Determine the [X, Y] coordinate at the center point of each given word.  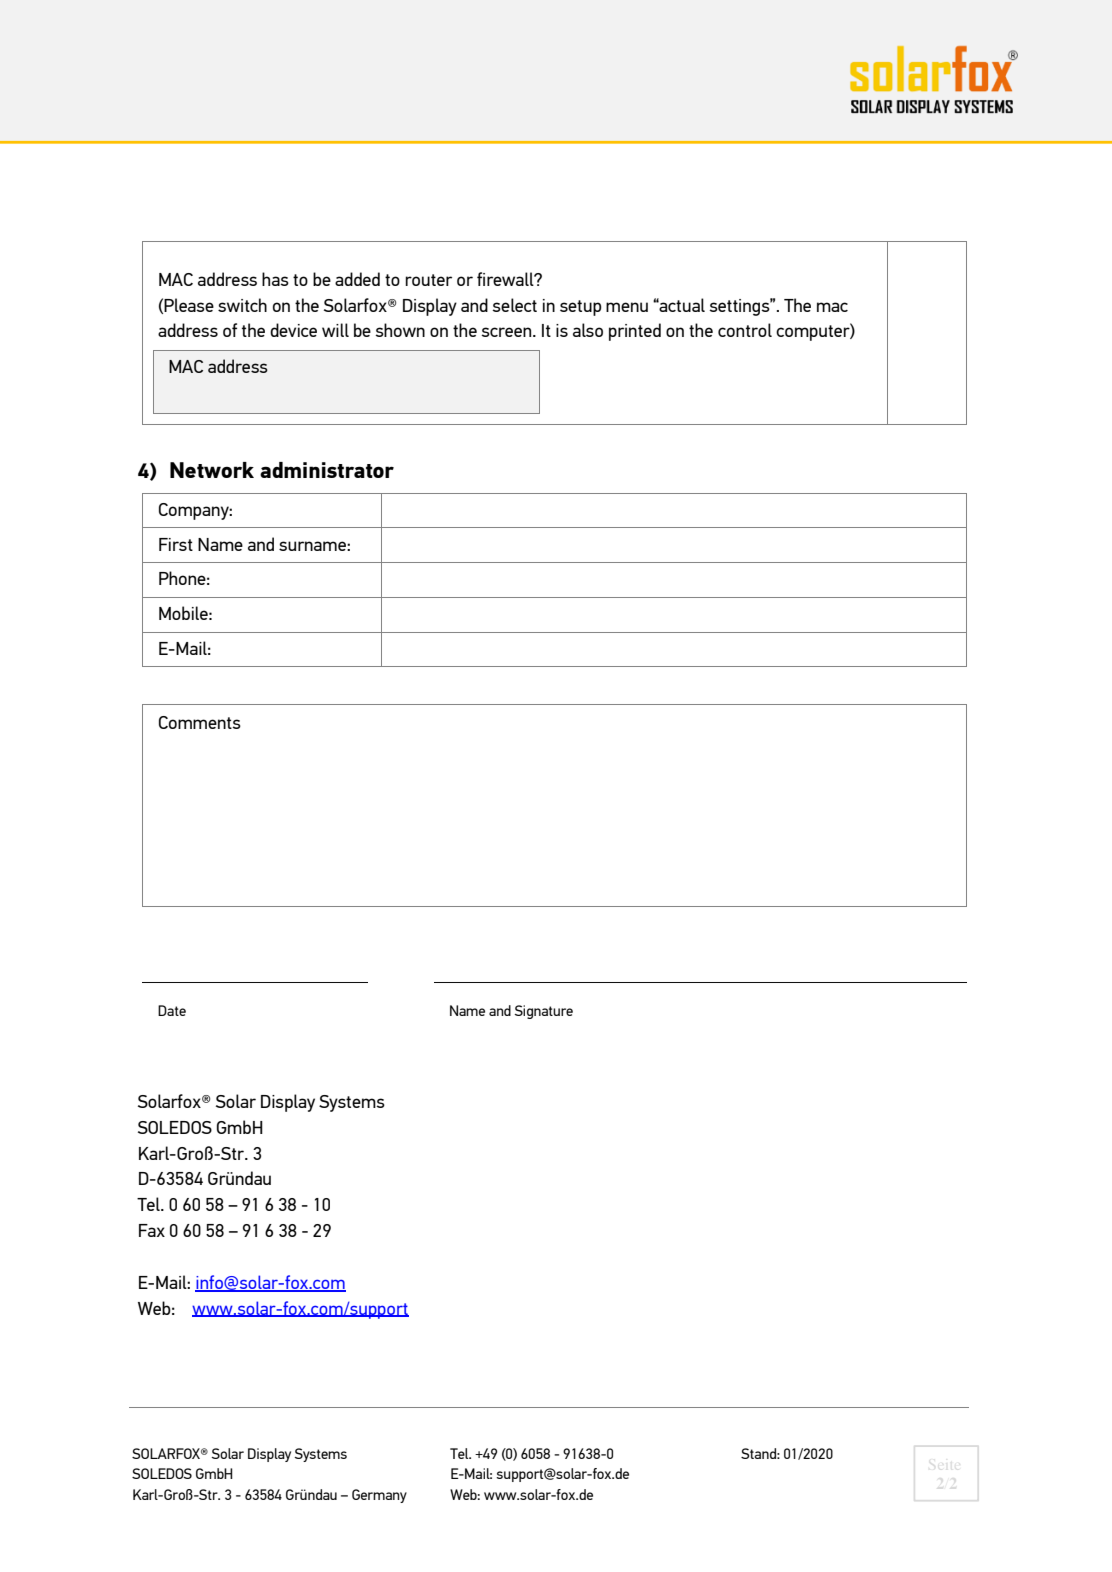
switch [242, 305]
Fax [152, 1230]
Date [172, 1010]
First [176, 544]
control [745, 330]
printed [635, 332]
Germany [379, 1496]
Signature [543, 1012]
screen [507, 332]
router [428, 280]
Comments [200, 722]
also [588, 330]
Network [212, 470]
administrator [327, 470]
